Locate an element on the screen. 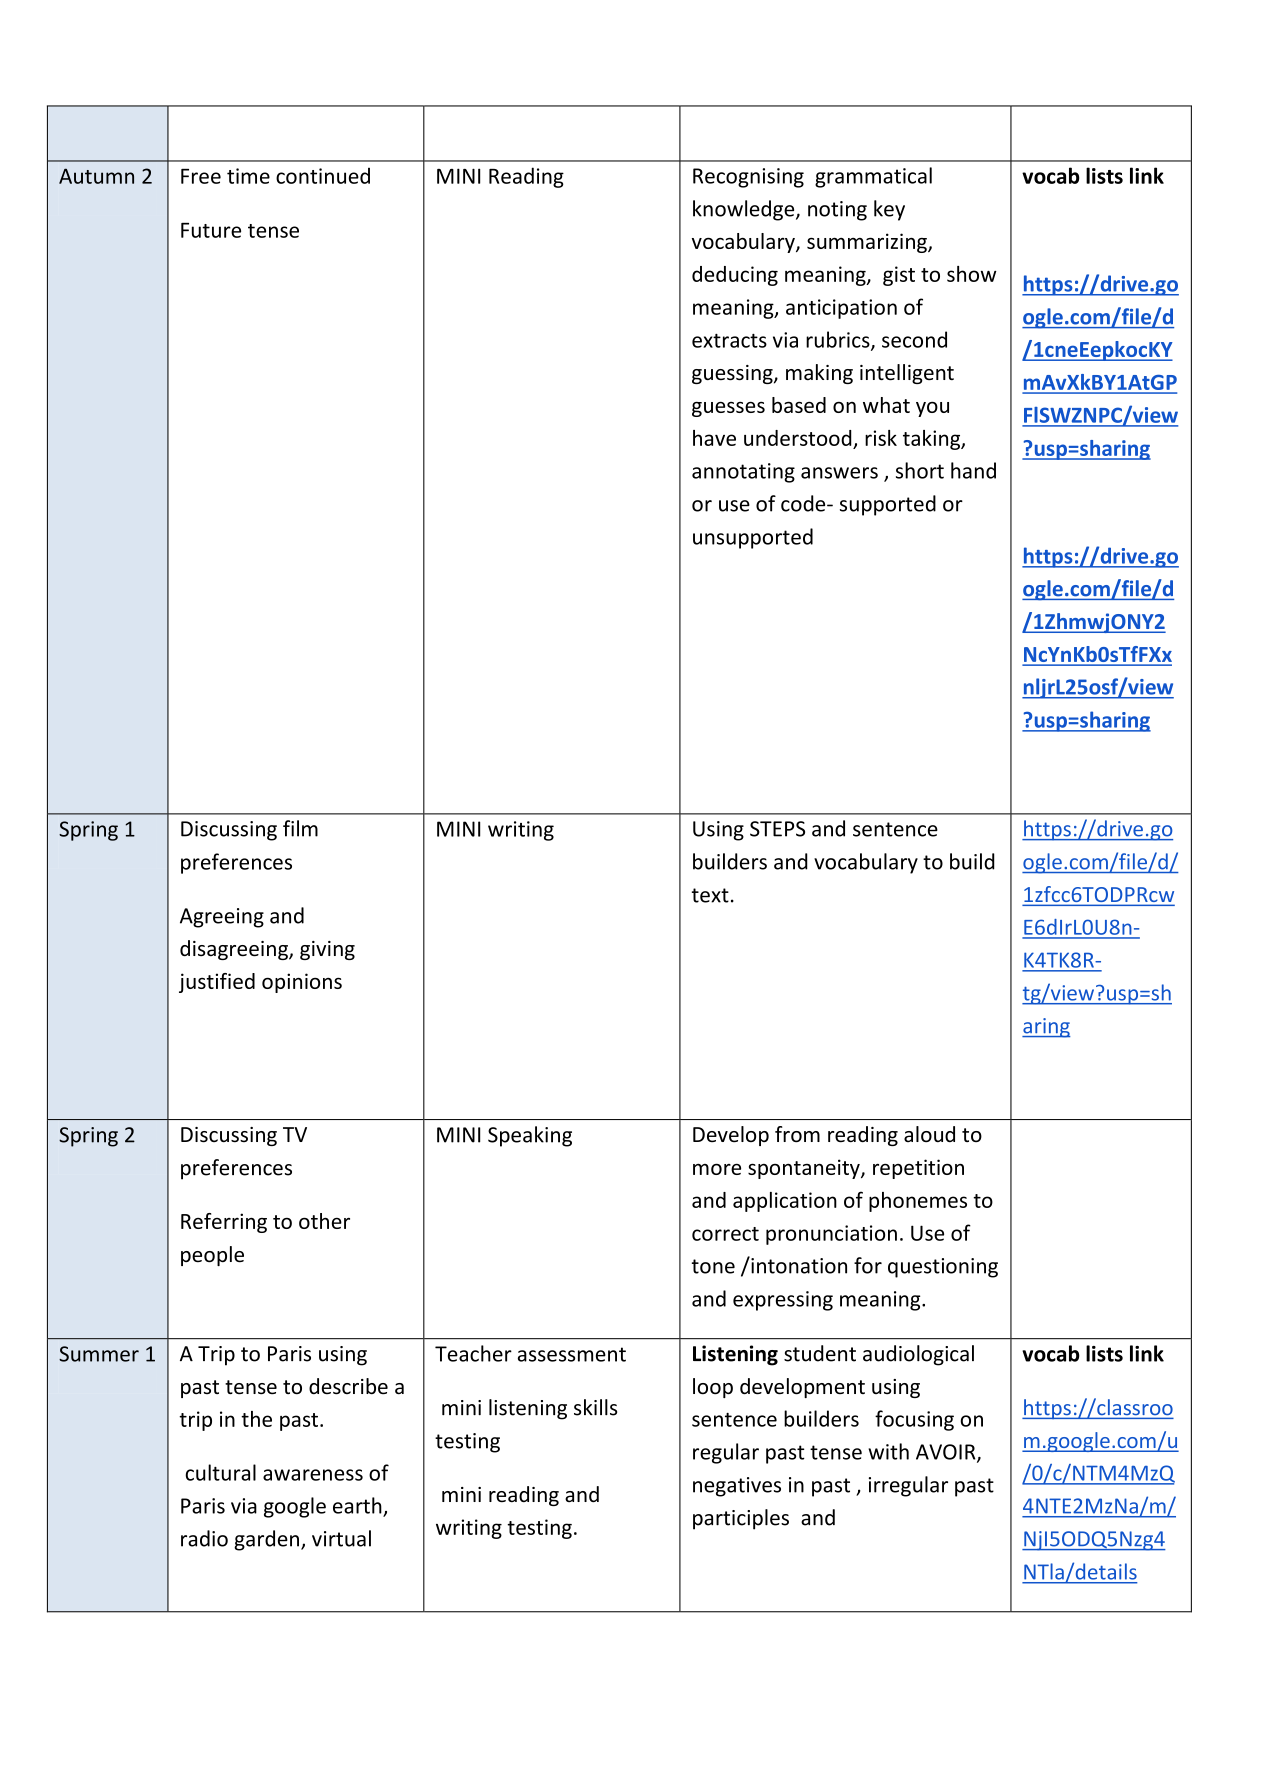 This screenshot has width=1264, height=1787. Future is located at coordinates (211, 230).
